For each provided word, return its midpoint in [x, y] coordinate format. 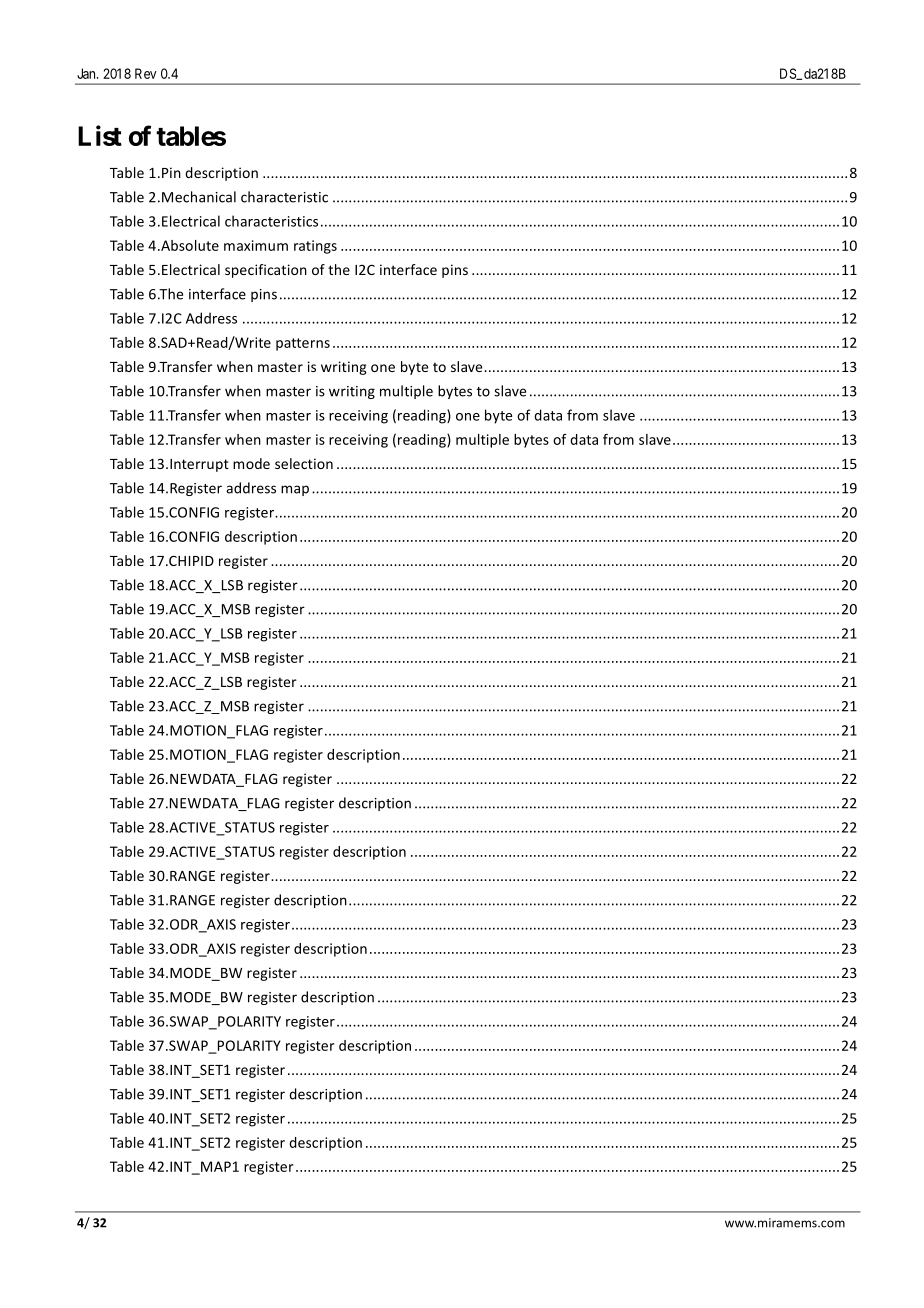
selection [304, 463]
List [100, 135]
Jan [87, 73]
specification [266, 271]
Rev [146, 73]
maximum [256, 245]
